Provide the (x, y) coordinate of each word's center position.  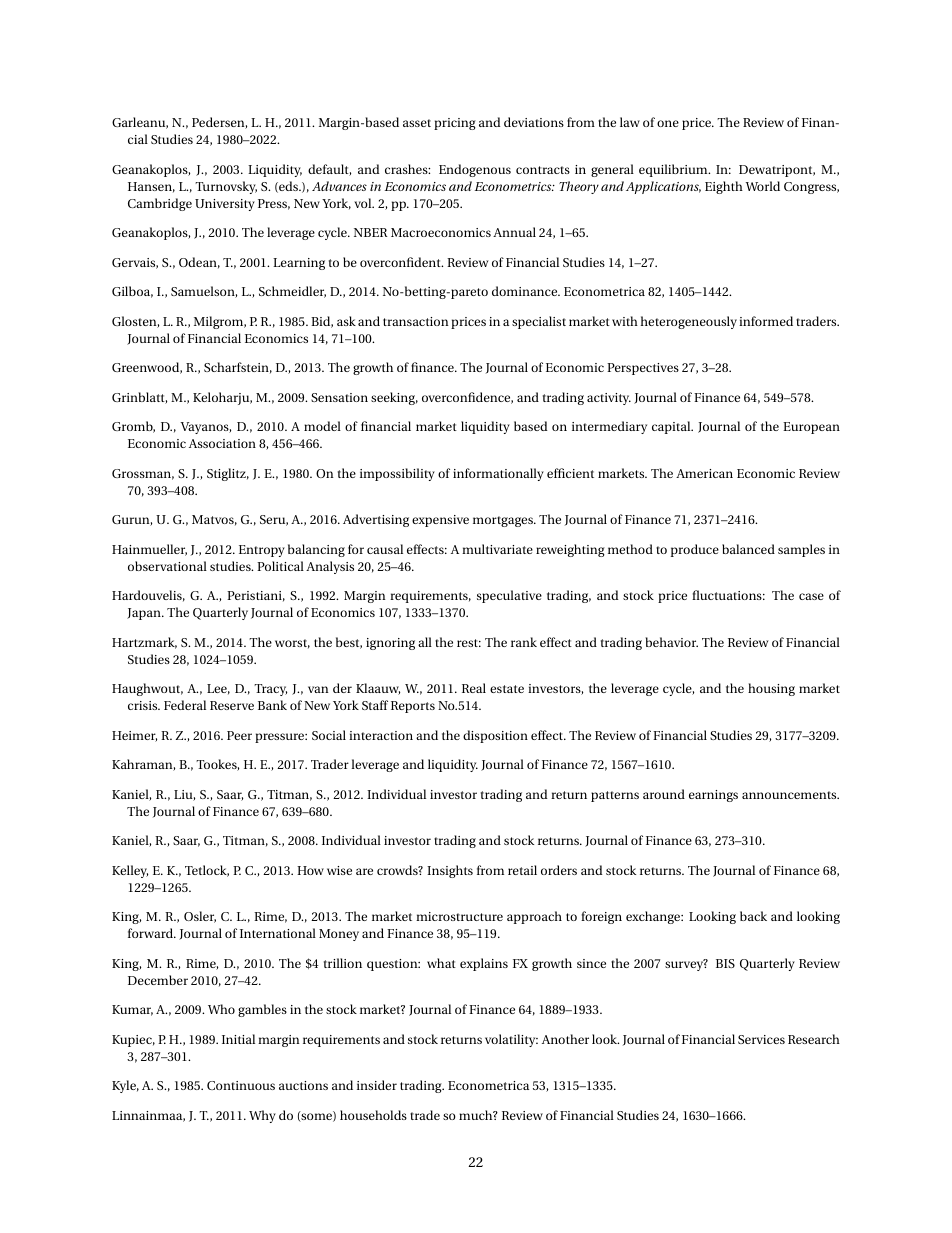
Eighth (724, 187)
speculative (509, 596)
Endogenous (475, 170)
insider (377, 1085)
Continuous (241, 1085)
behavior (671, 642)
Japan (145, 614)
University (225, 205)
